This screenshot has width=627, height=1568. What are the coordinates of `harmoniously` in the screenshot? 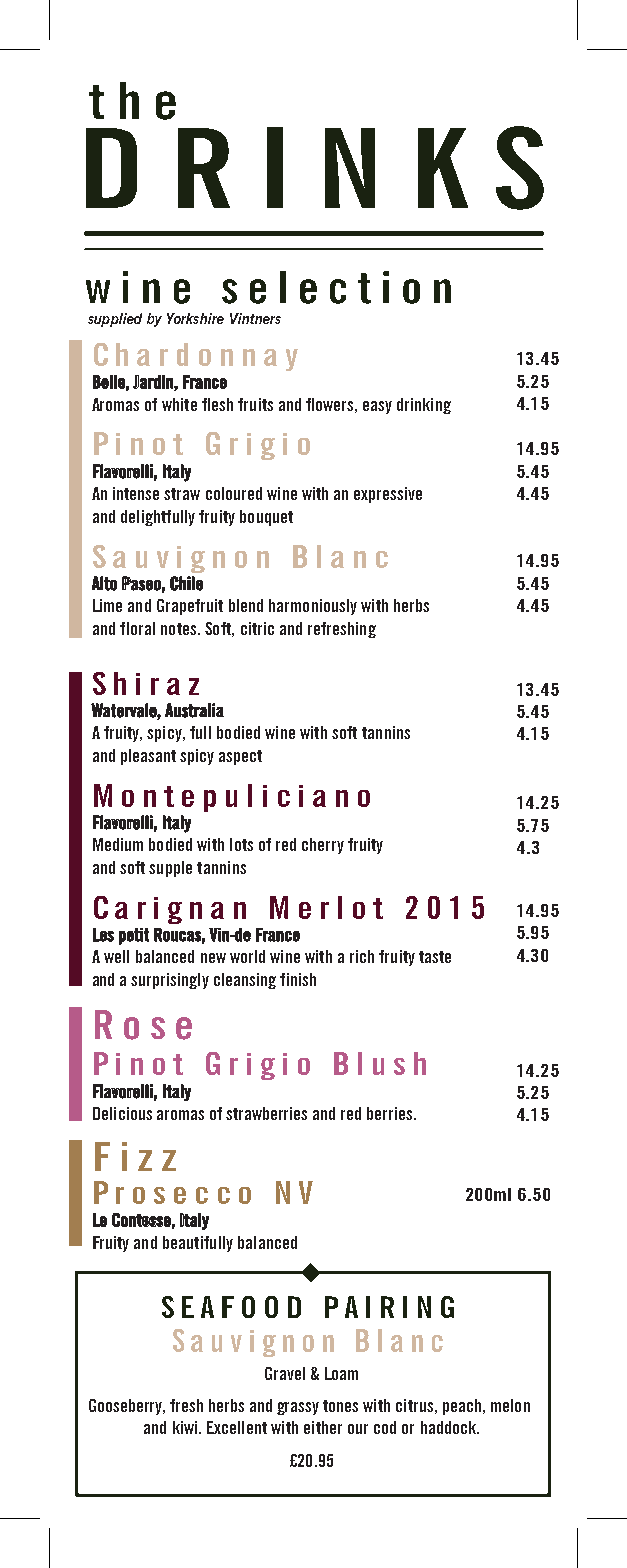 It's located at (313, 607).
